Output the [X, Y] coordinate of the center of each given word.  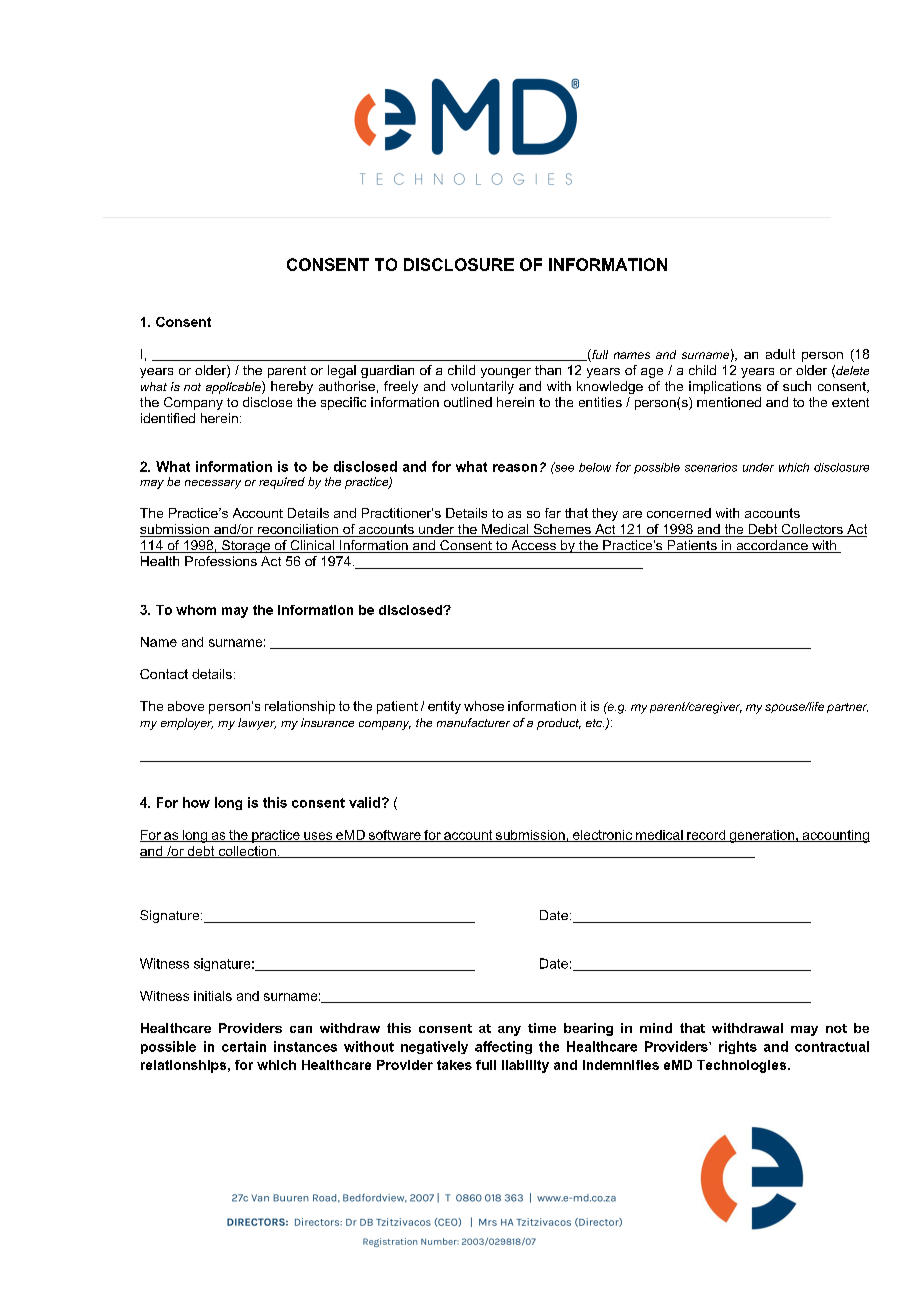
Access [533, 546]
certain [244, 1046]
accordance [772, 546]
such [797, 386]
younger [506, 373]
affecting [503, 1047]
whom [196, 610]
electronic [603, 836]
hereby [292, 387]
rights [738, 1047]
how [196, 802]
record [706, 836]
